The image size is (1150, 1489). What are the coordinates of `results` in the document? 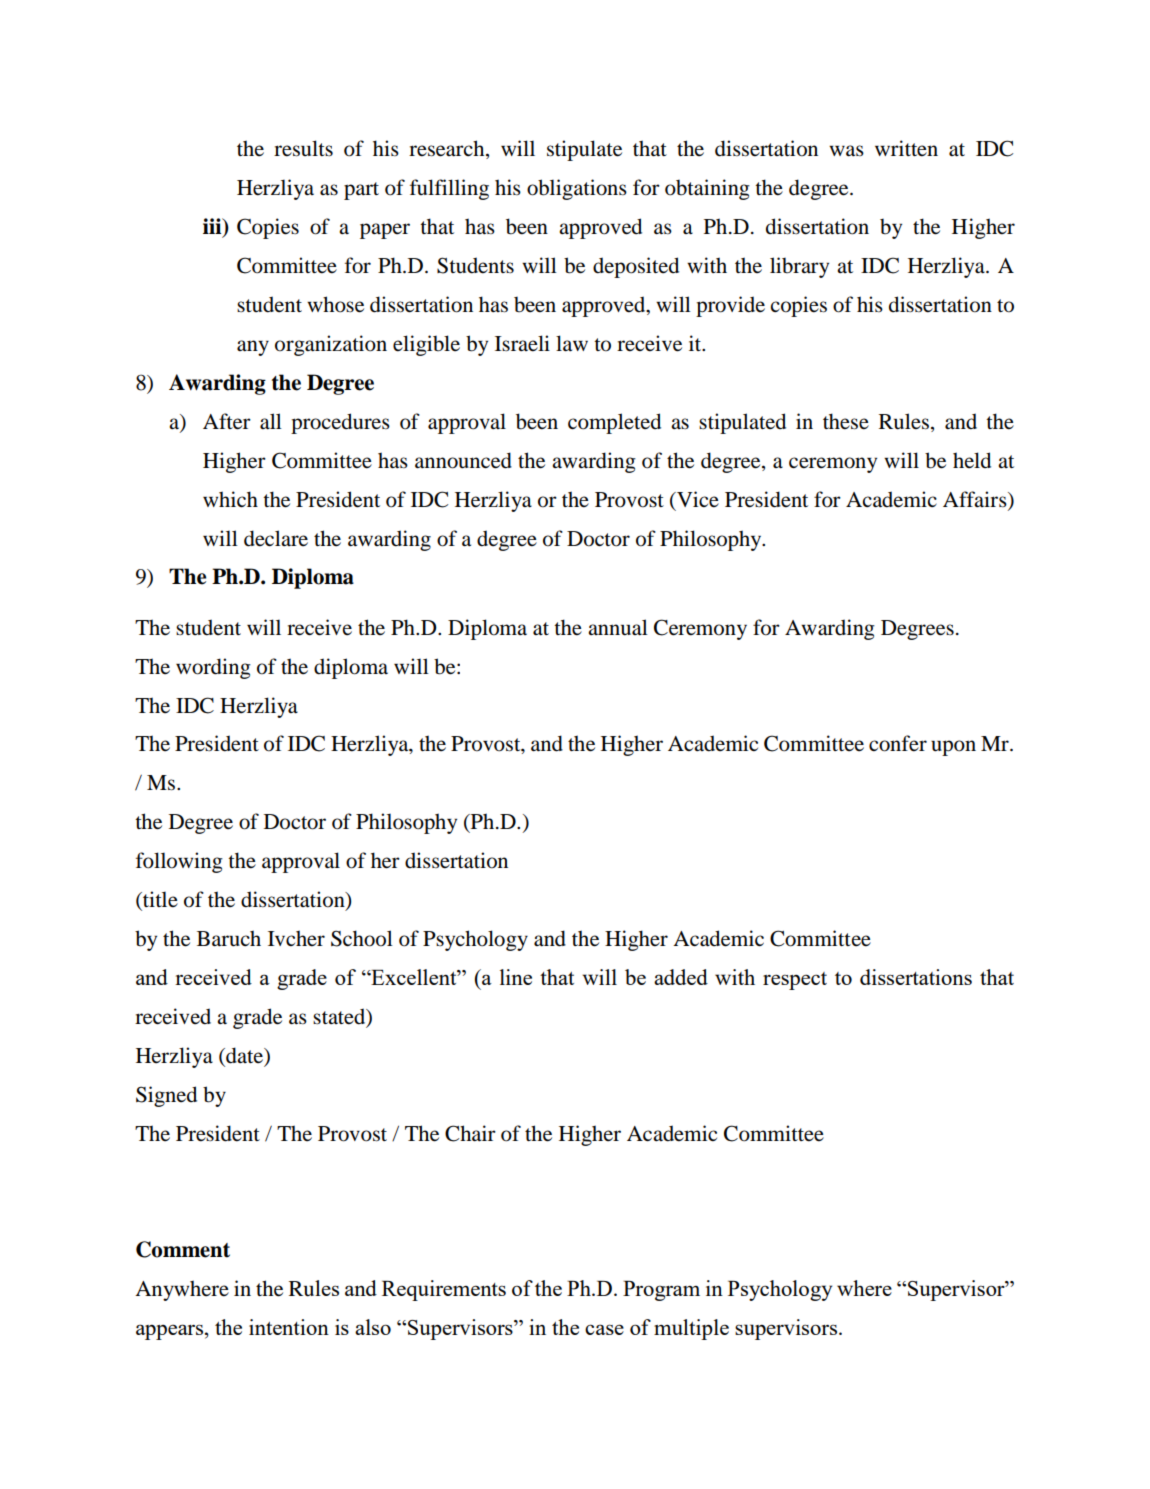 It's located at (303, 148).
